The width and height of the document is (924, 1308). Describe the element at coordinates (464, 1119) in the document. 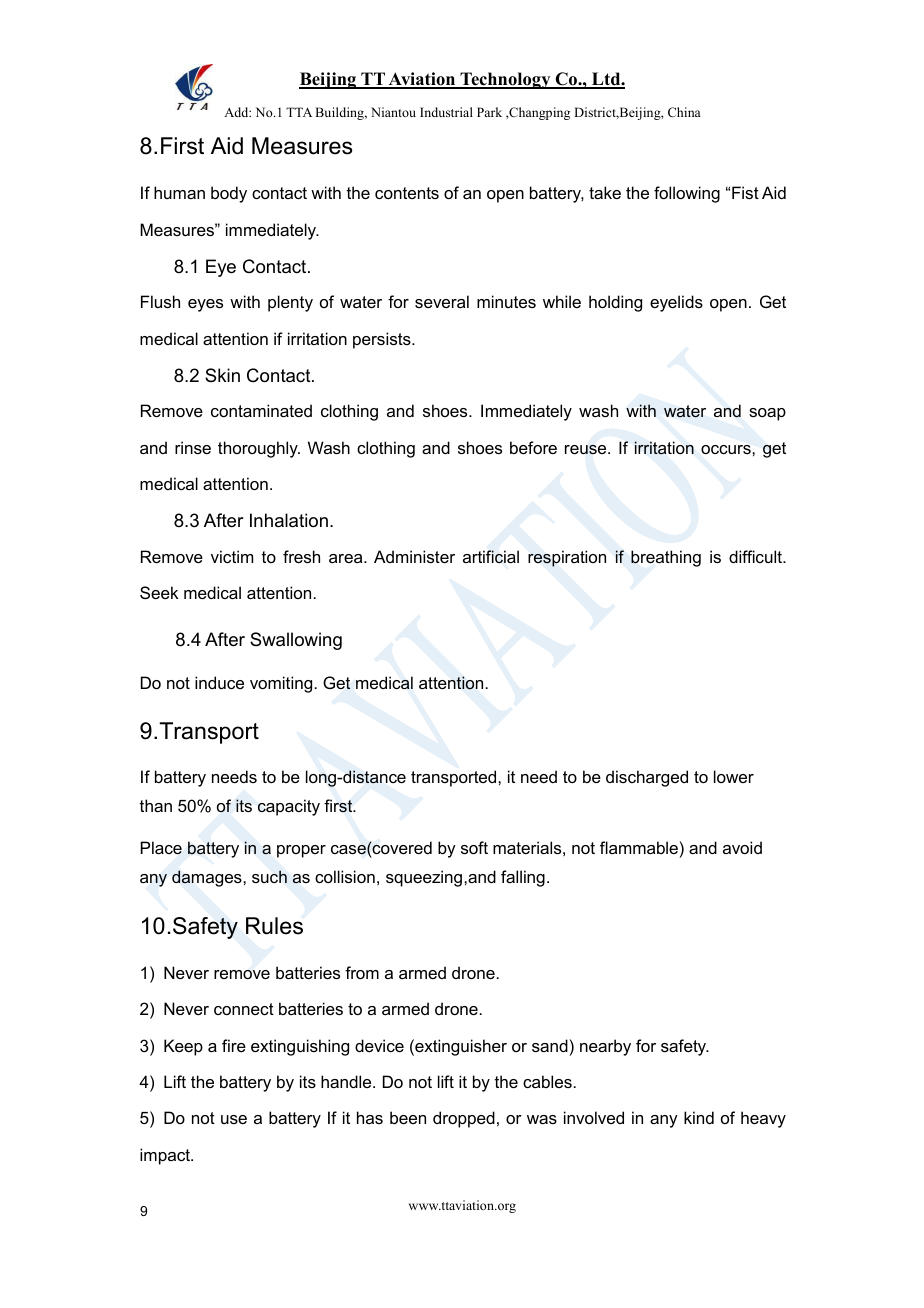

I see `dropped` at that location.
